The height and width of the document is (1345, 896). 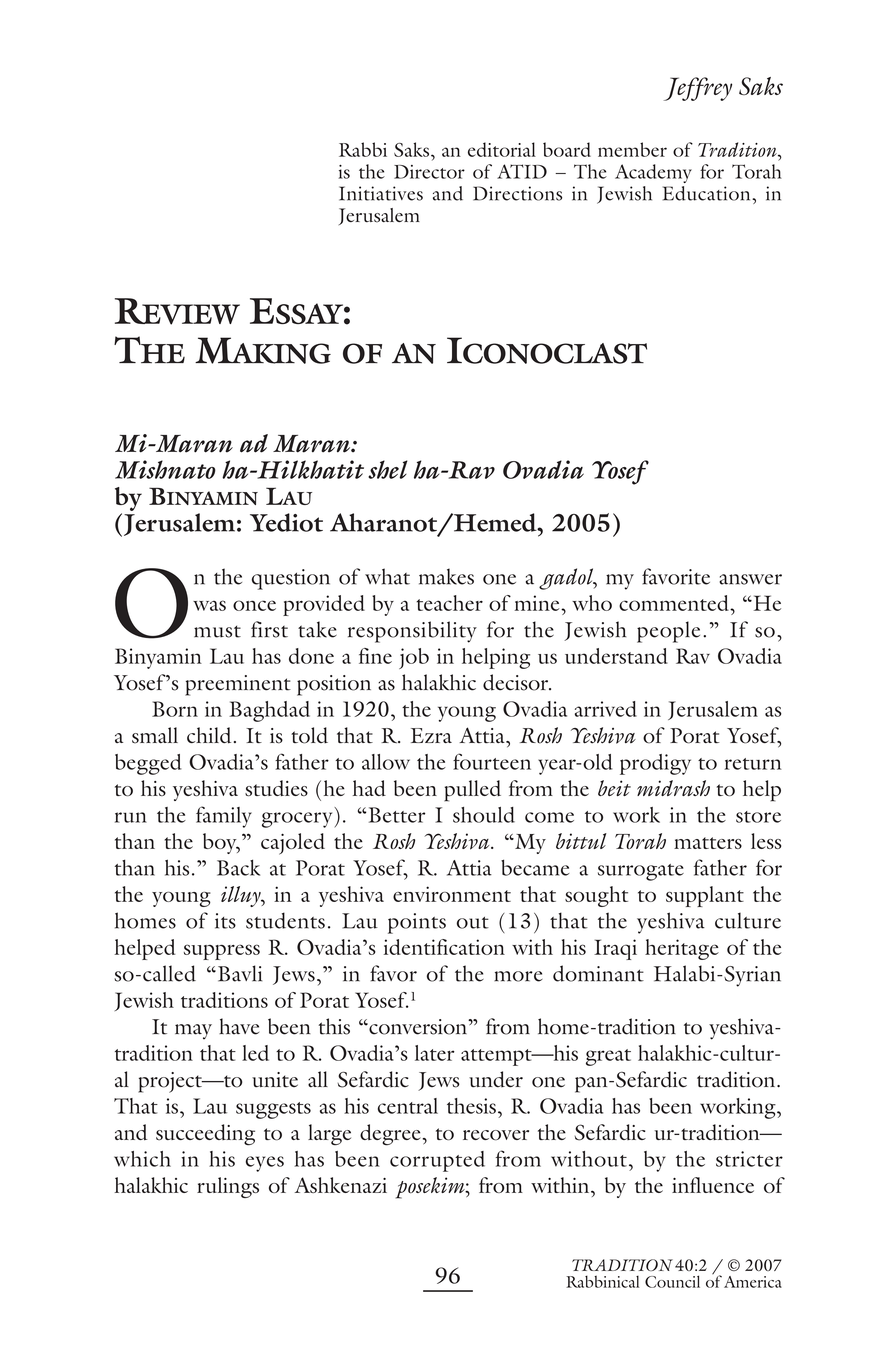 What do you see at coordinates (381, 193) in the document?
I see `Initiatives` at bounding box center [381, 193].
